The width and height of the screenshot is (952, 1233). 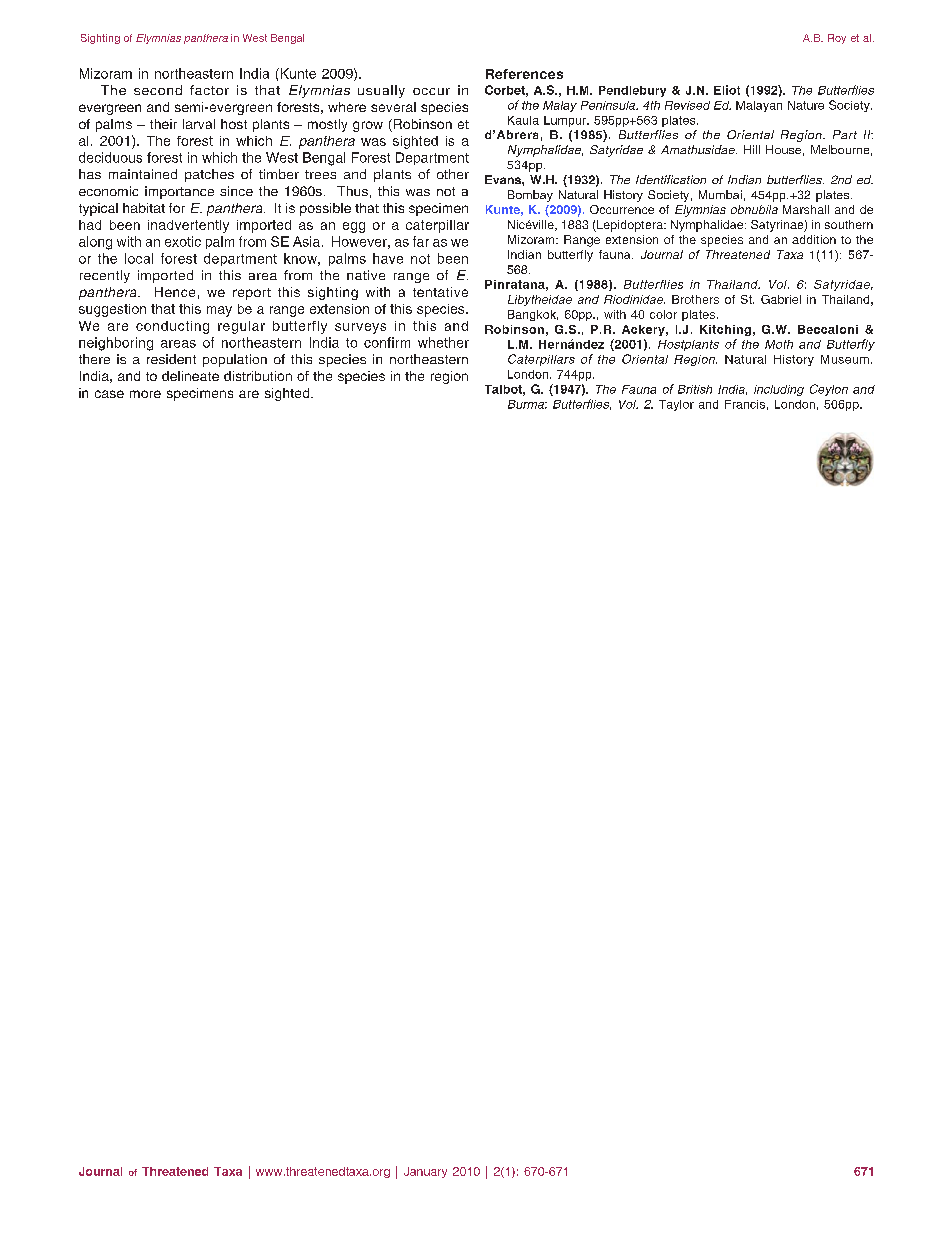 What do you see at coordinates (524, 74) in the screenshot?
I see `References` at bounding box center [524, 74].
